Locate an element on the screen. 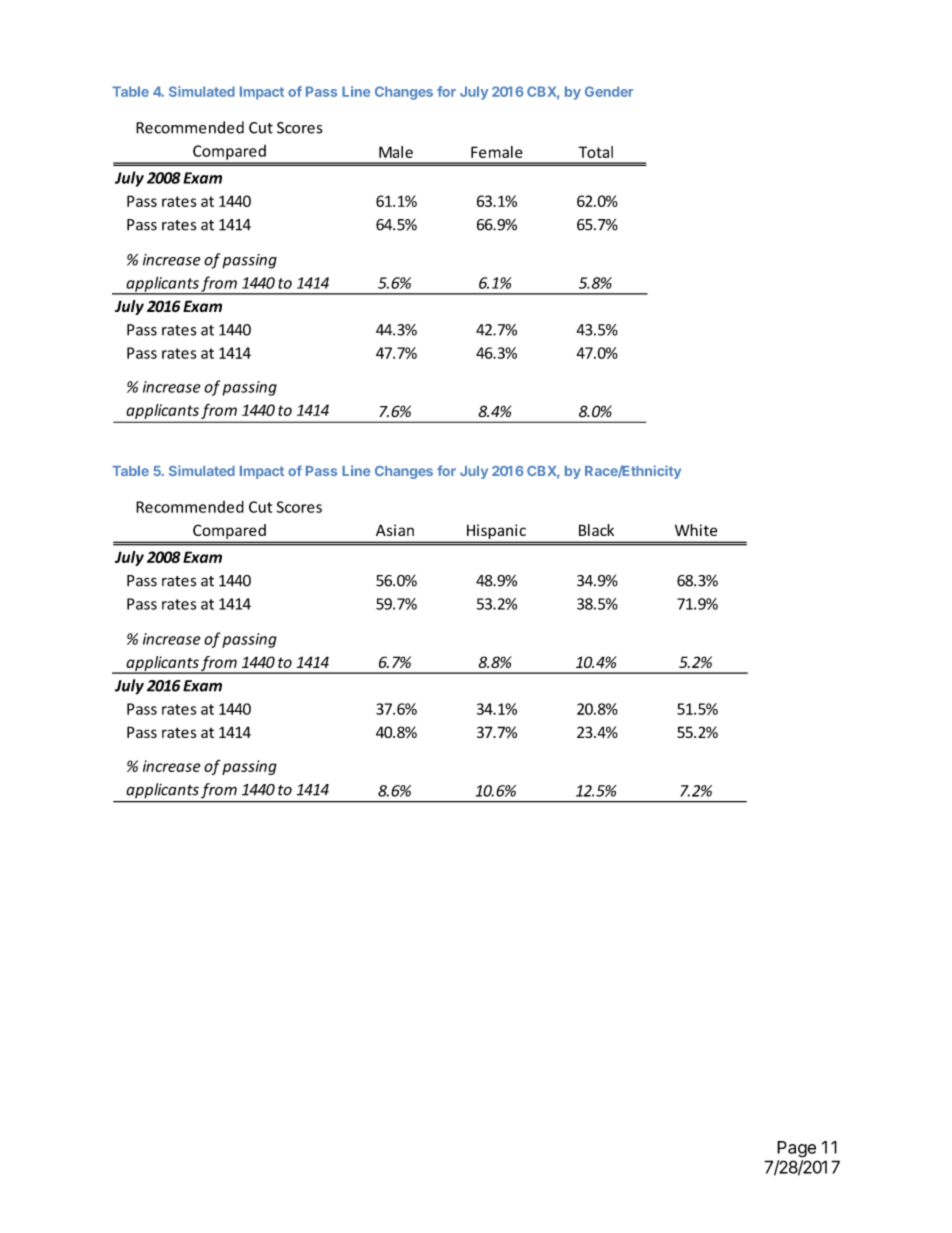  White is located at coordinates (696, 530).
